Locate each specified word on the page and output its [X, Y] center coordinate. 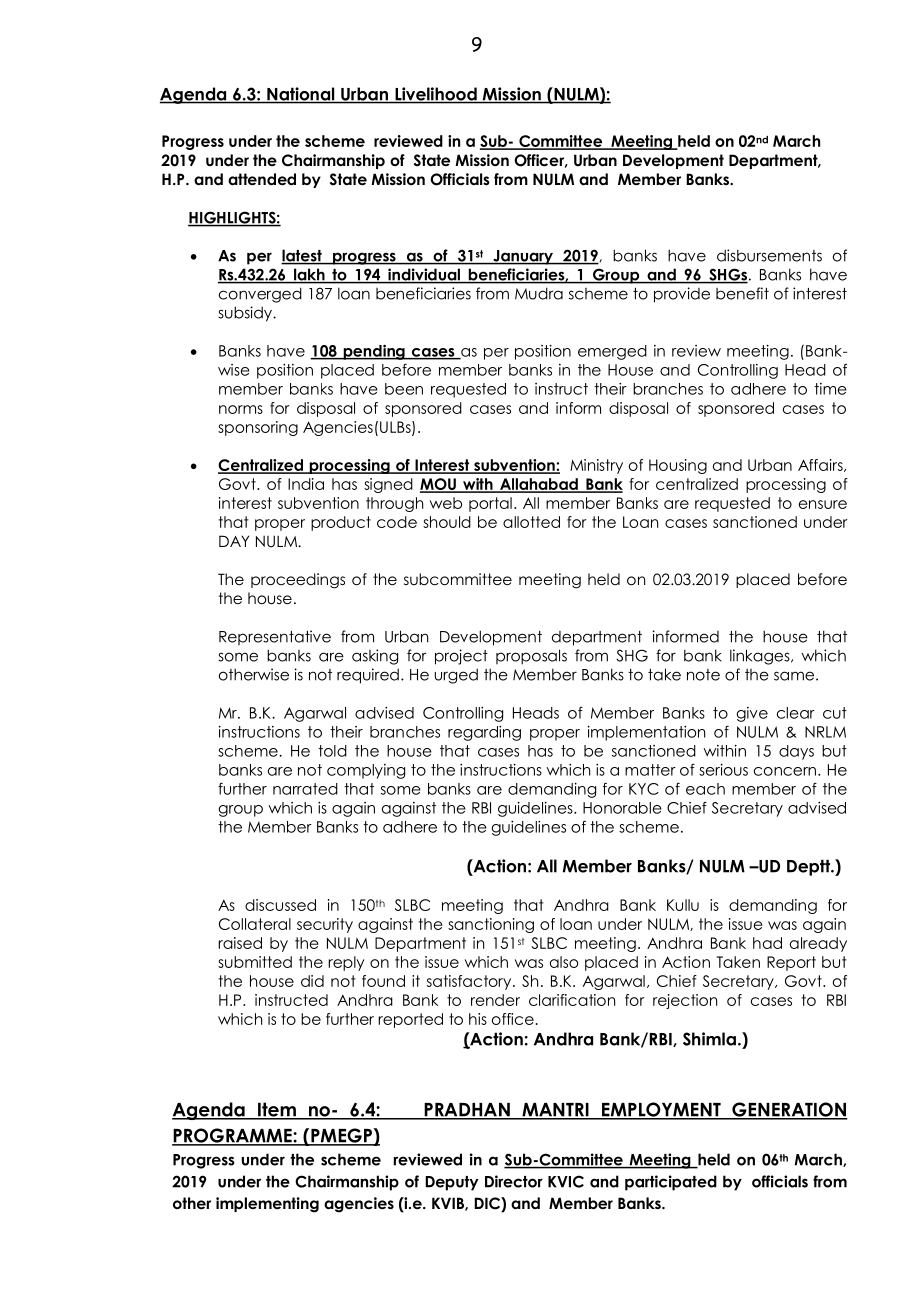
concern [785, 771]
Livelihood [436, 95]
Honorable [622, 808]
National [301, 95]
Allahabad [539, 485]
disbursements [769, 255]
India [306, 484]
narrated [305, 789]
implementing [267, 1205]
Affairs [821, 465]
